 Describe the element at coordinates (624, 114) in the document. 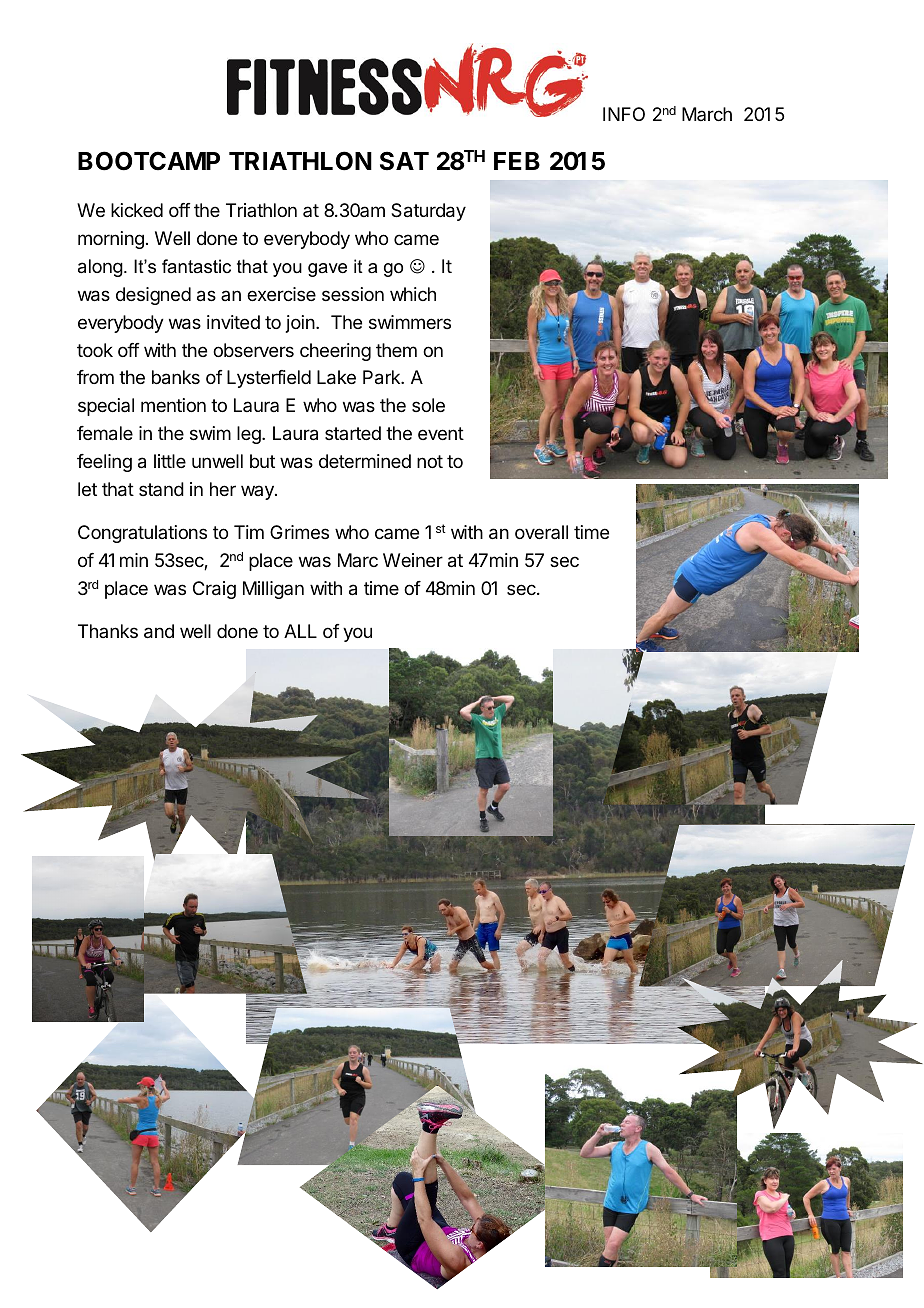

I see `INFO` at that location.
